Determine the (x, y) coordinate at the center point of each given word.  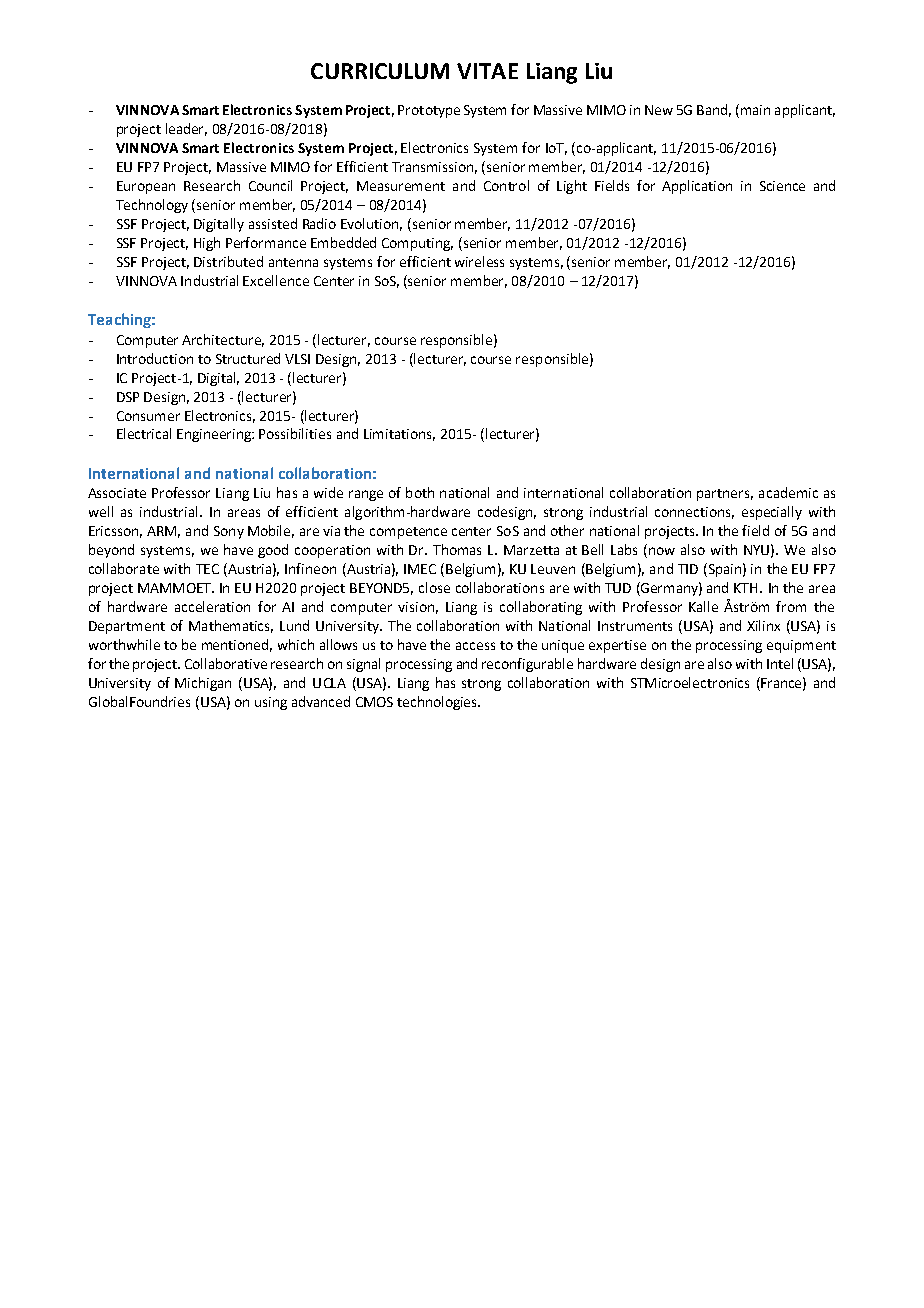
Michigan (203, 684)
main (755, 110)
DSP (128, 397)
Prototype (429, 111)
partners (725, 495)
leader (186, 129)
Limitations (399, 435)
